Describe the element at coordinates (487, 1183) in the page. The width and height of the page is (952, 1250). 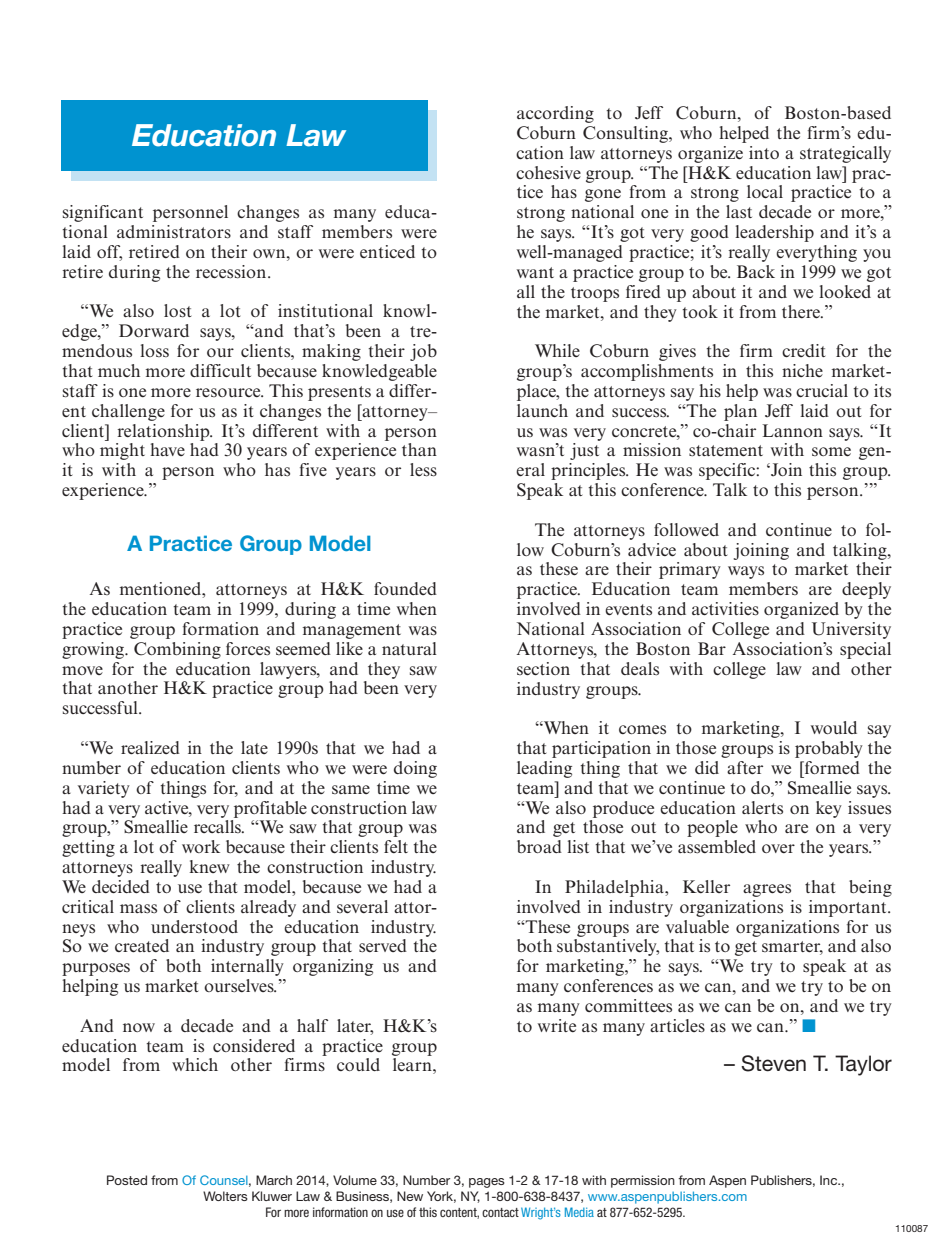
I see `pages` at that location.
